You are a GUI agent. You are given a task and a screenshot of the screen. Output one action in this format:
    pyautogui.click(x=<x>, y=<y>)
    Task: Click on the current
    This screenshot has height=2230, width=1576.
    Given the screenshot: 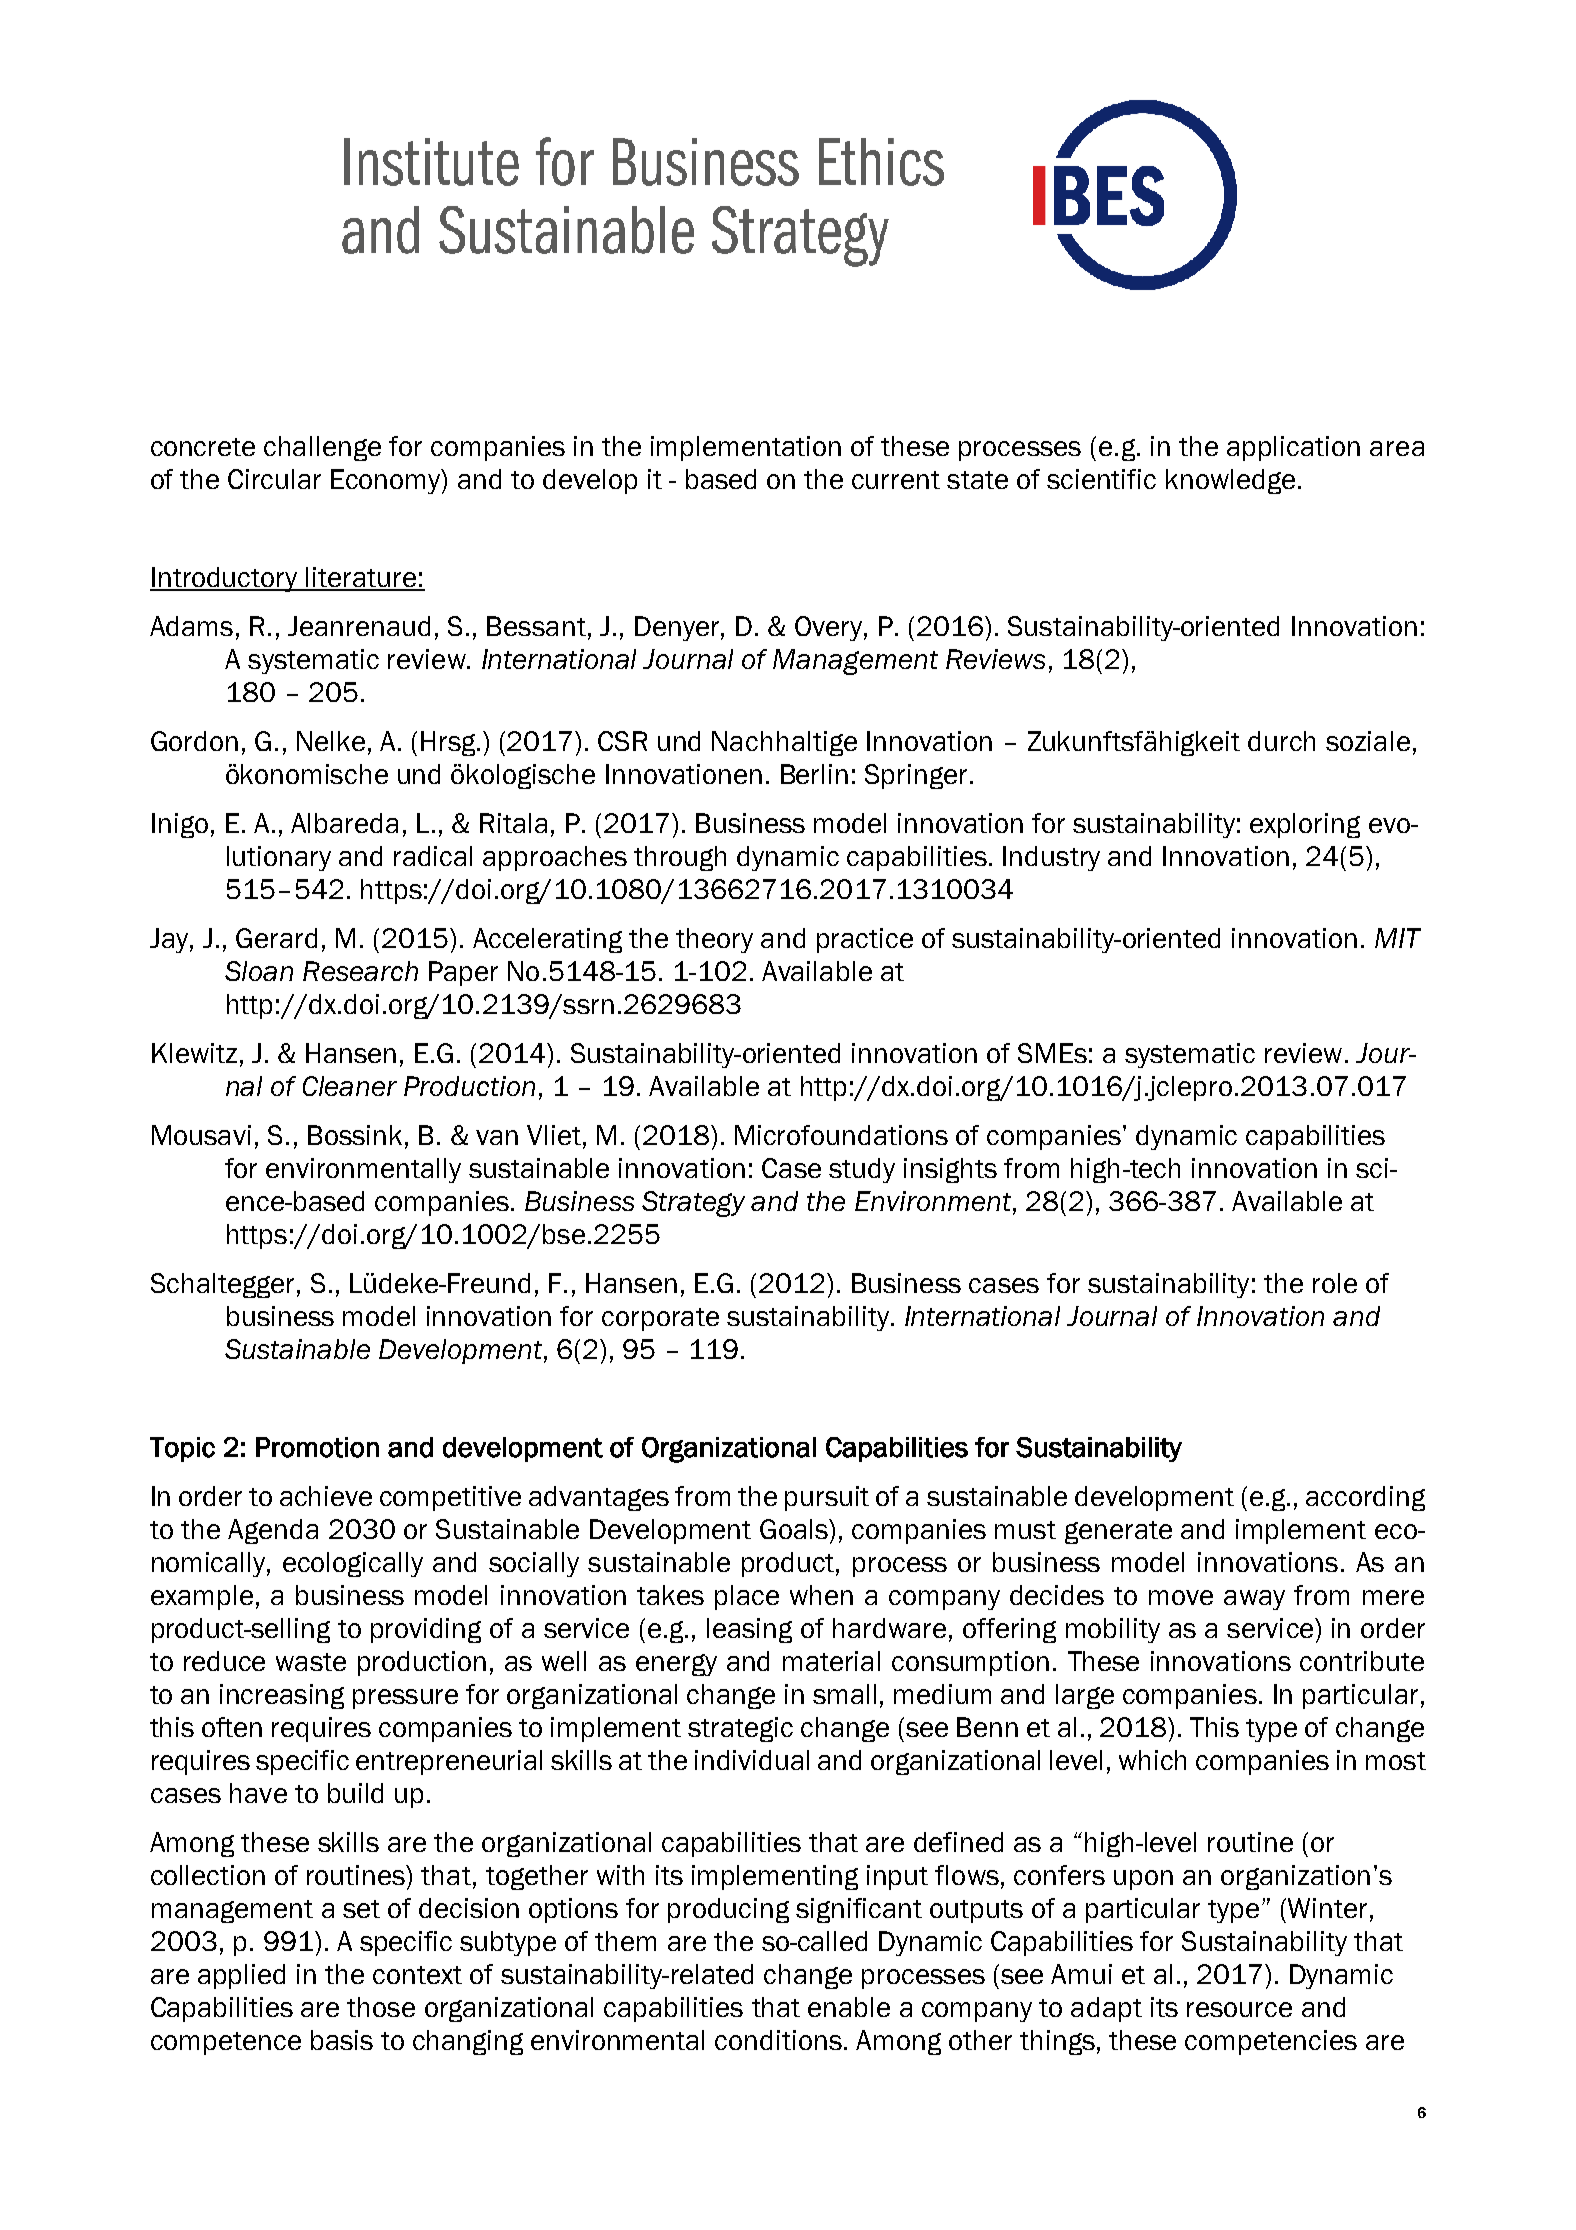 What is the action you would take?
    pyautogui.click(x=896, y=480)
